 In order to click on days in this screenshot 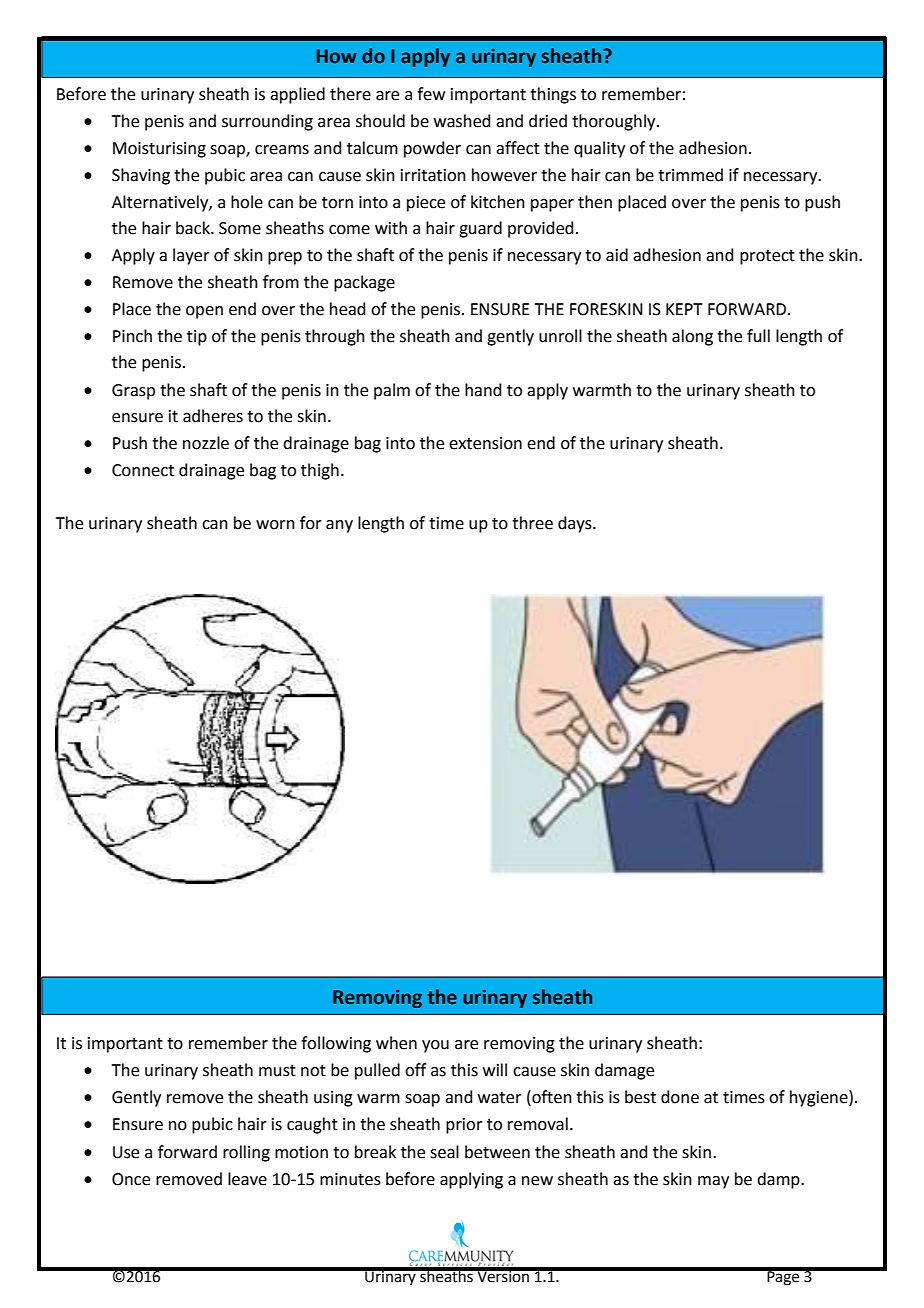, I will do `click(576, 524)`.
